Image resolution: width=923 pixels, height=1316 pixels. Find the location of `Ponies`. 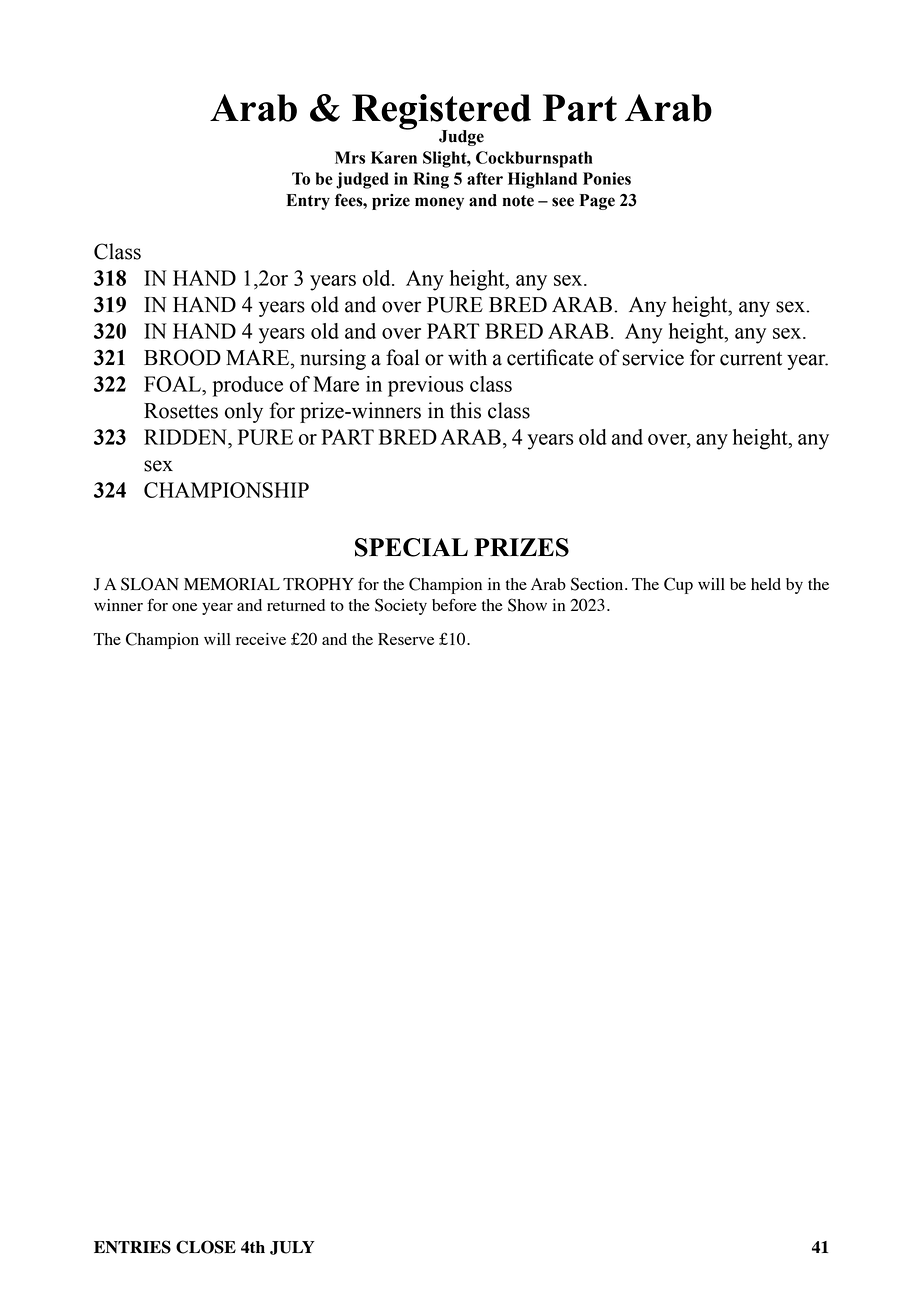

Ponies is located at coordinates (607, 178).
